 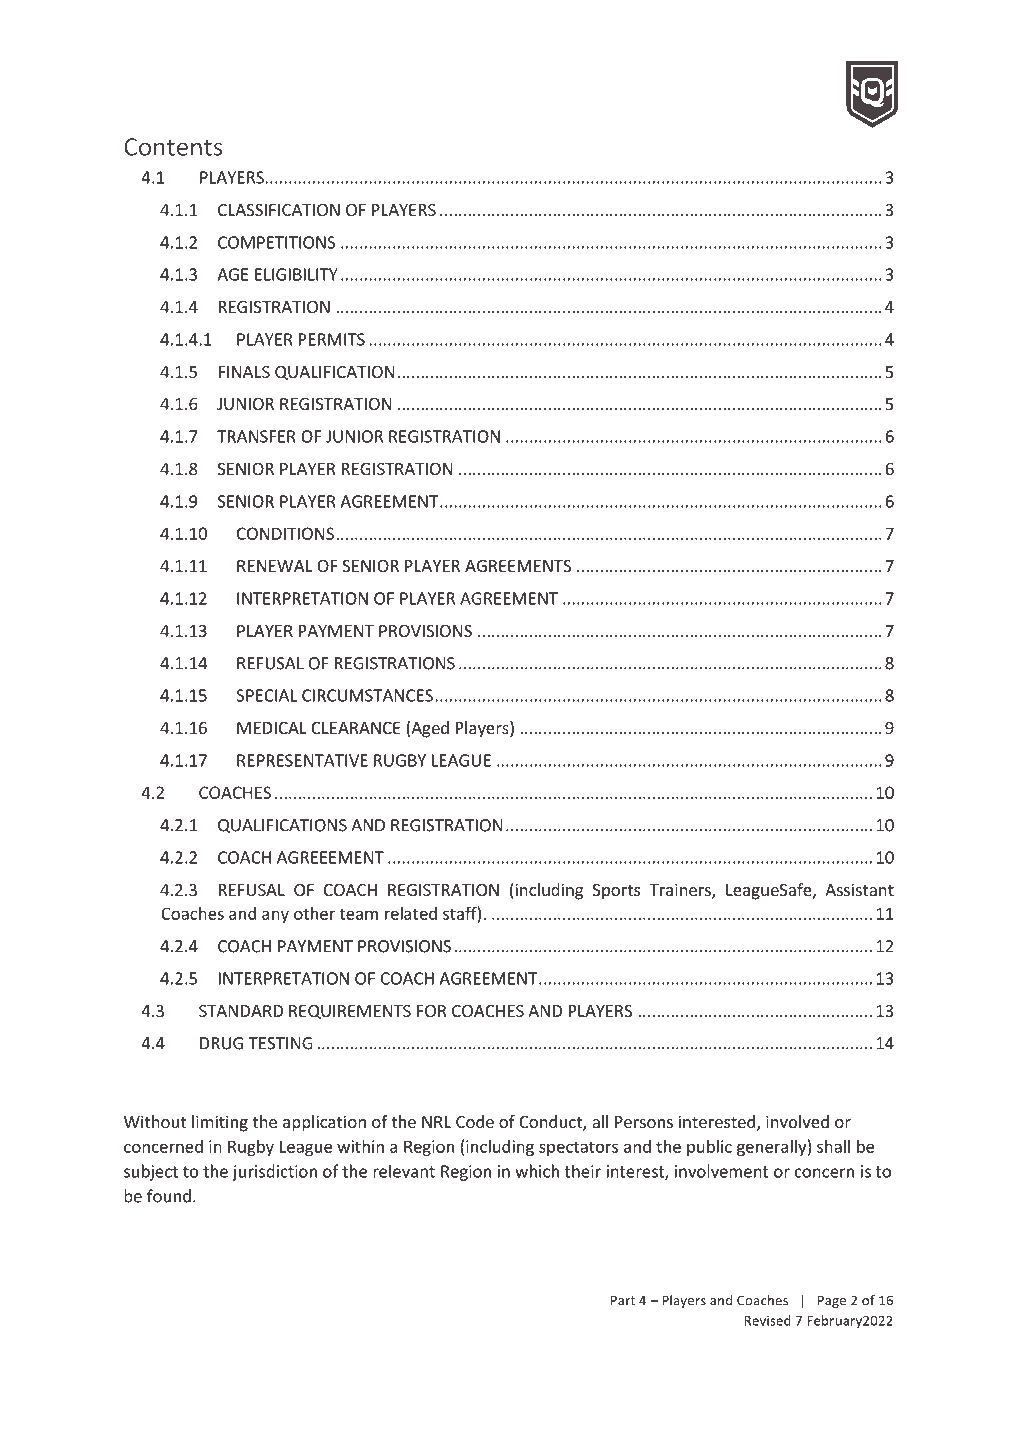 I want to click on related, so click(x=411, y=913).
